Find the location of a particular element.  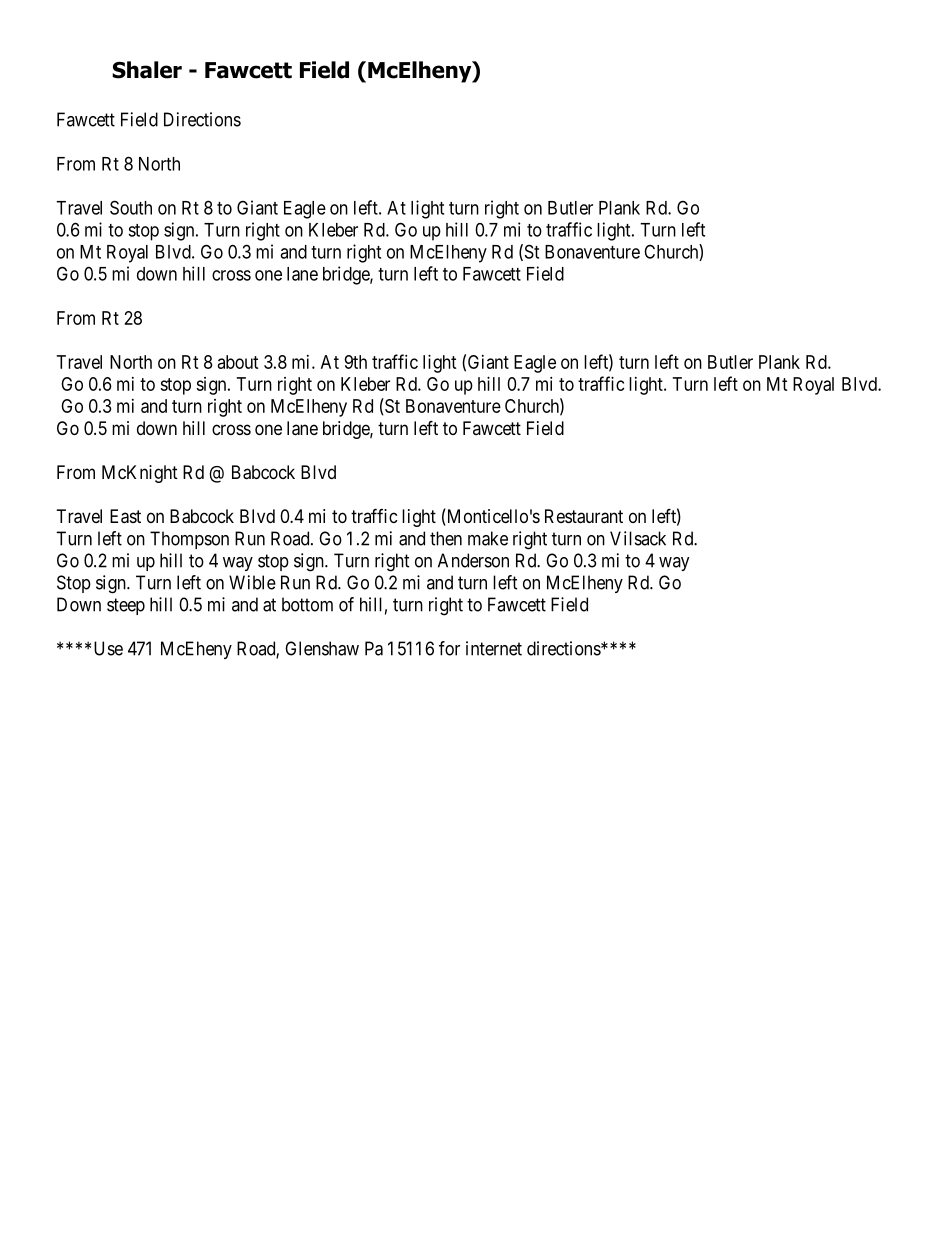

Thompson is located at coordinates (189, 540).
